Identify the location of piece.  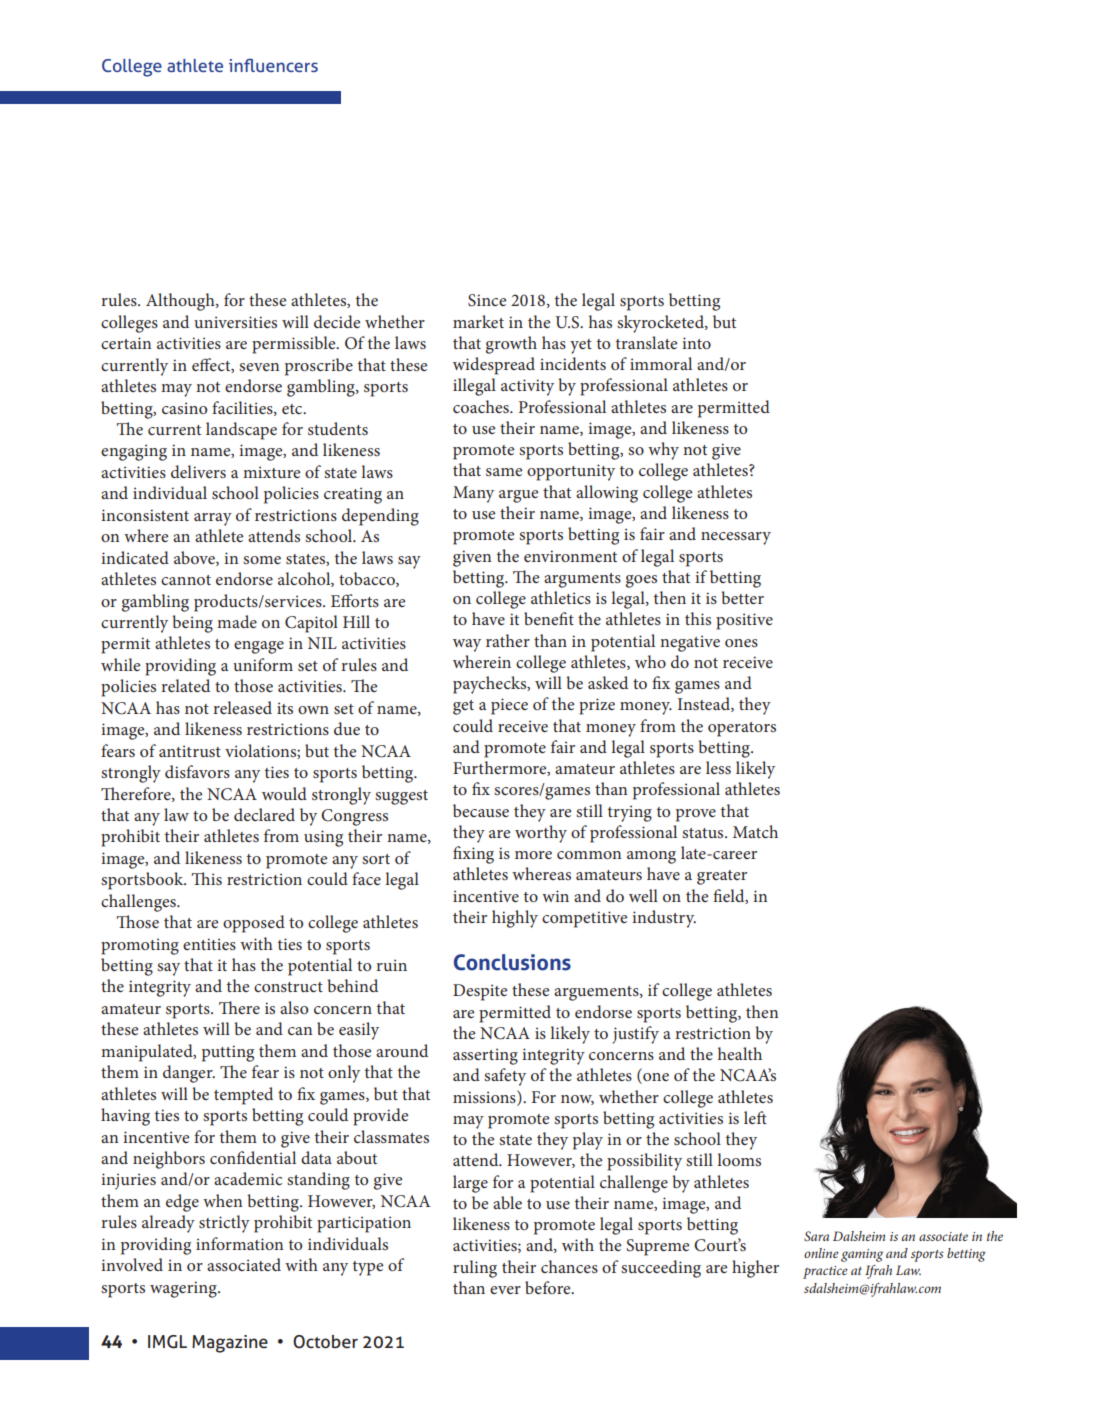
(509, 706).
